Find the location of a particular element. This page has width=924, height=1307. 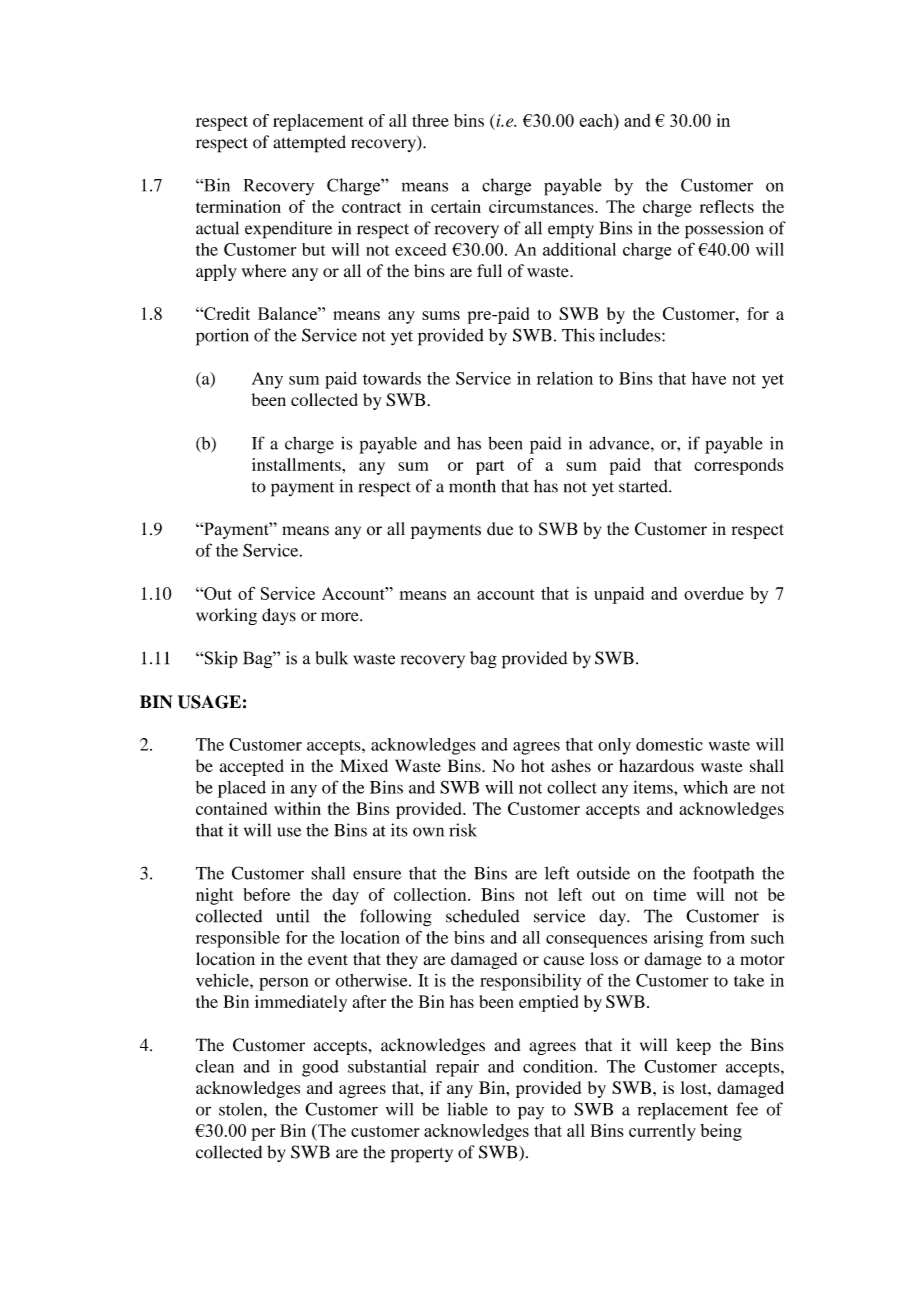

attempted is located at coordinates (309, 144).
